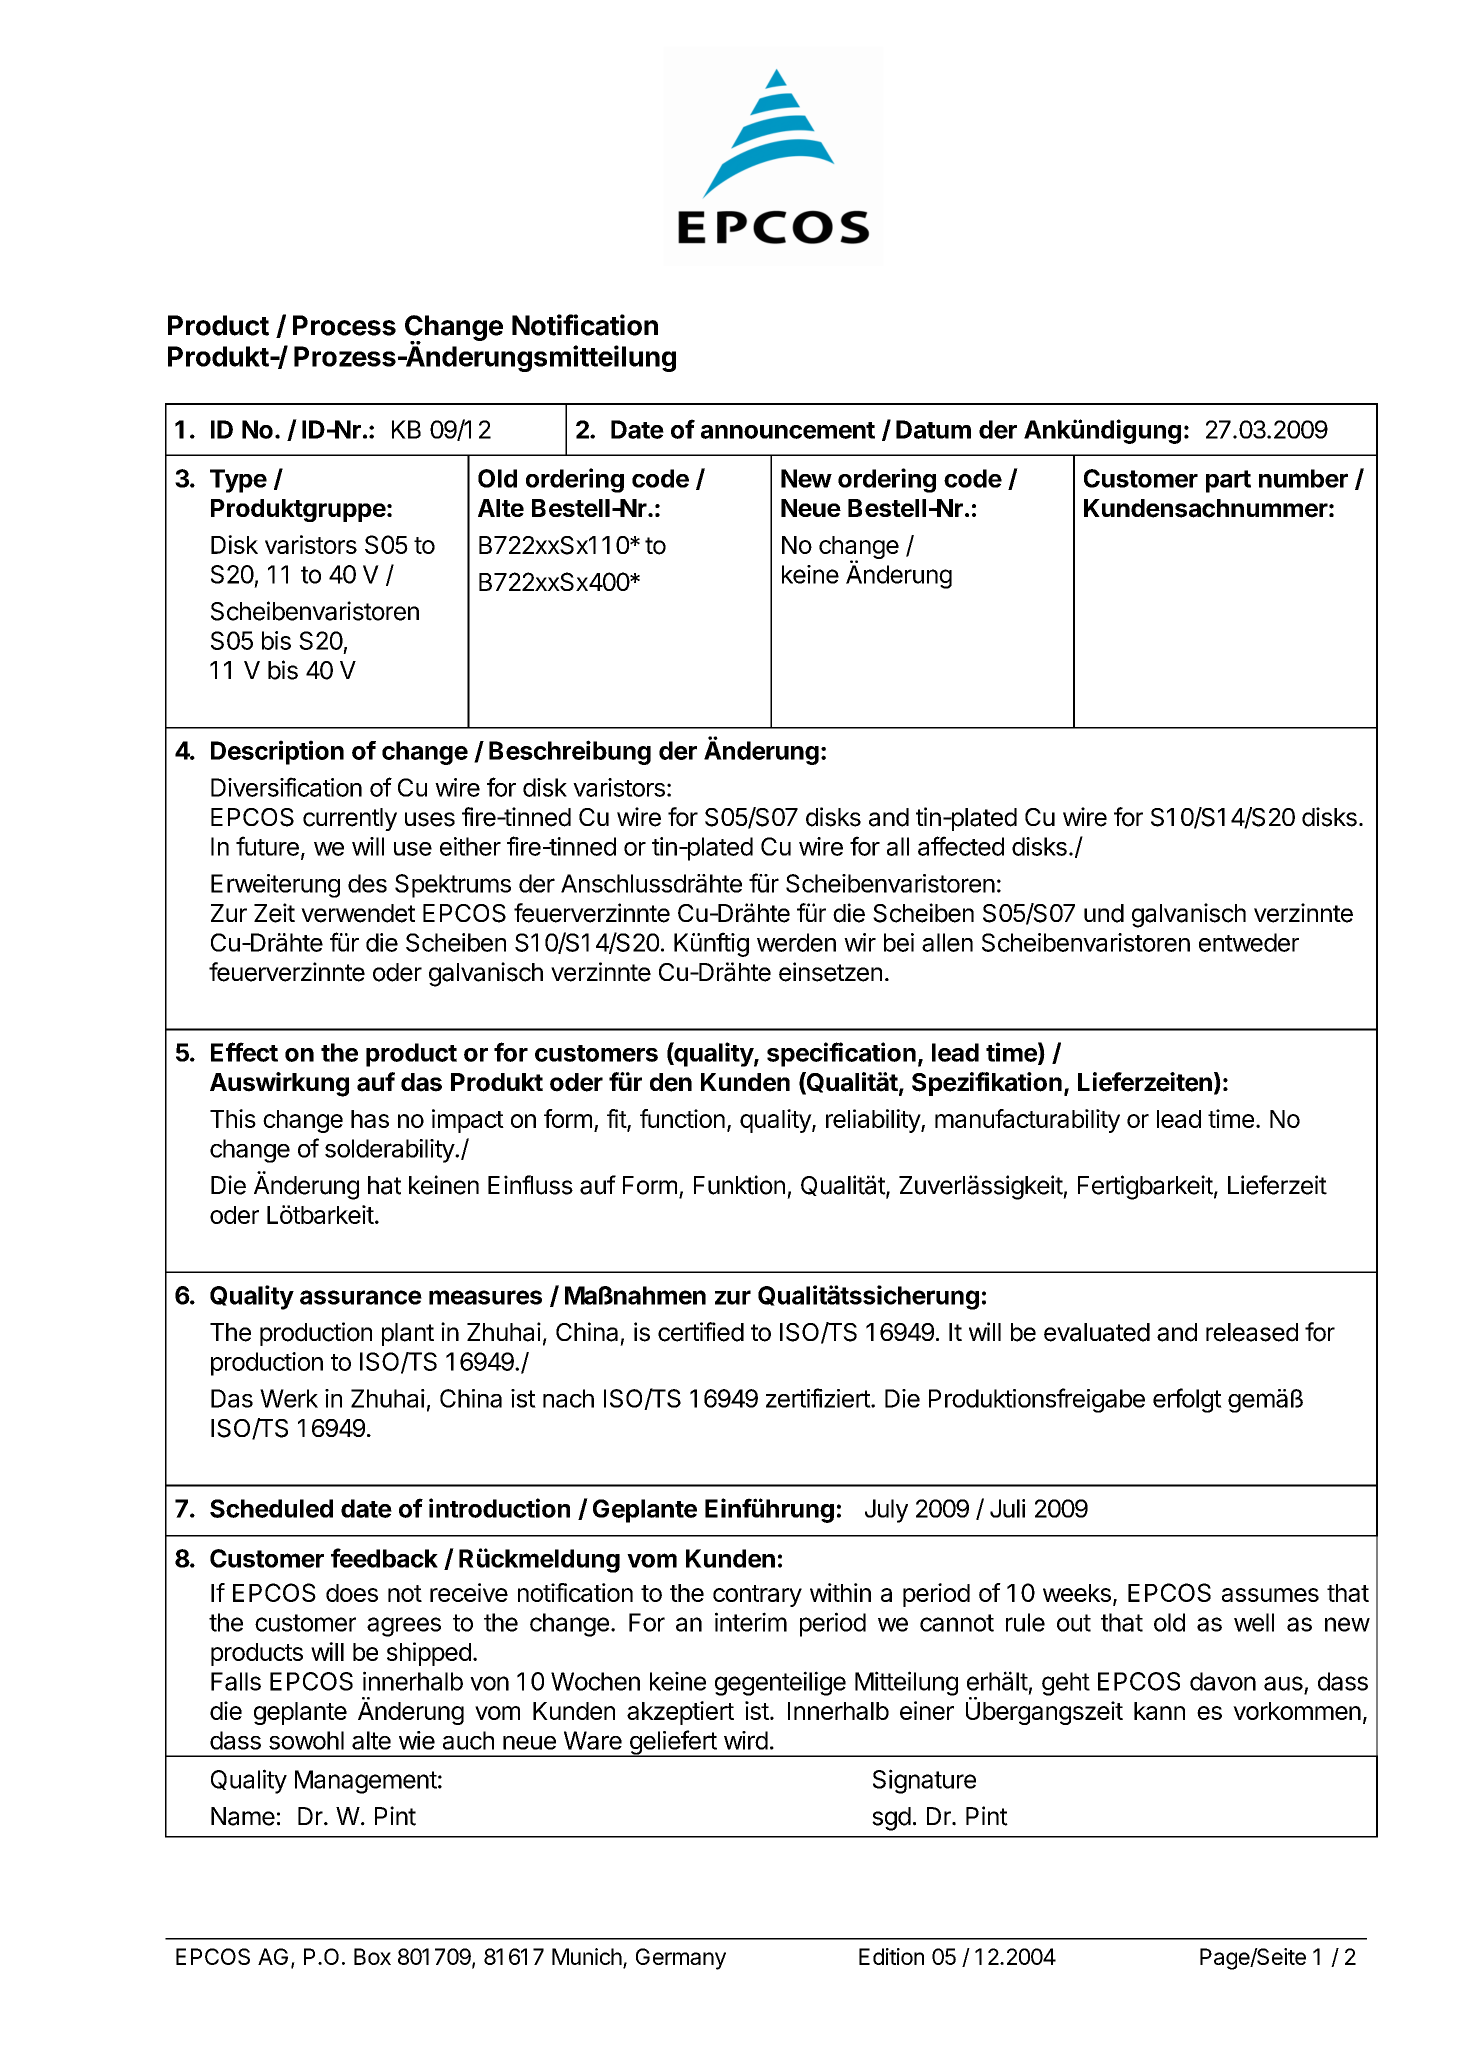 The height and width of the screenshot is (2070, 1463). I want to click on has, so click(370, 1119).
